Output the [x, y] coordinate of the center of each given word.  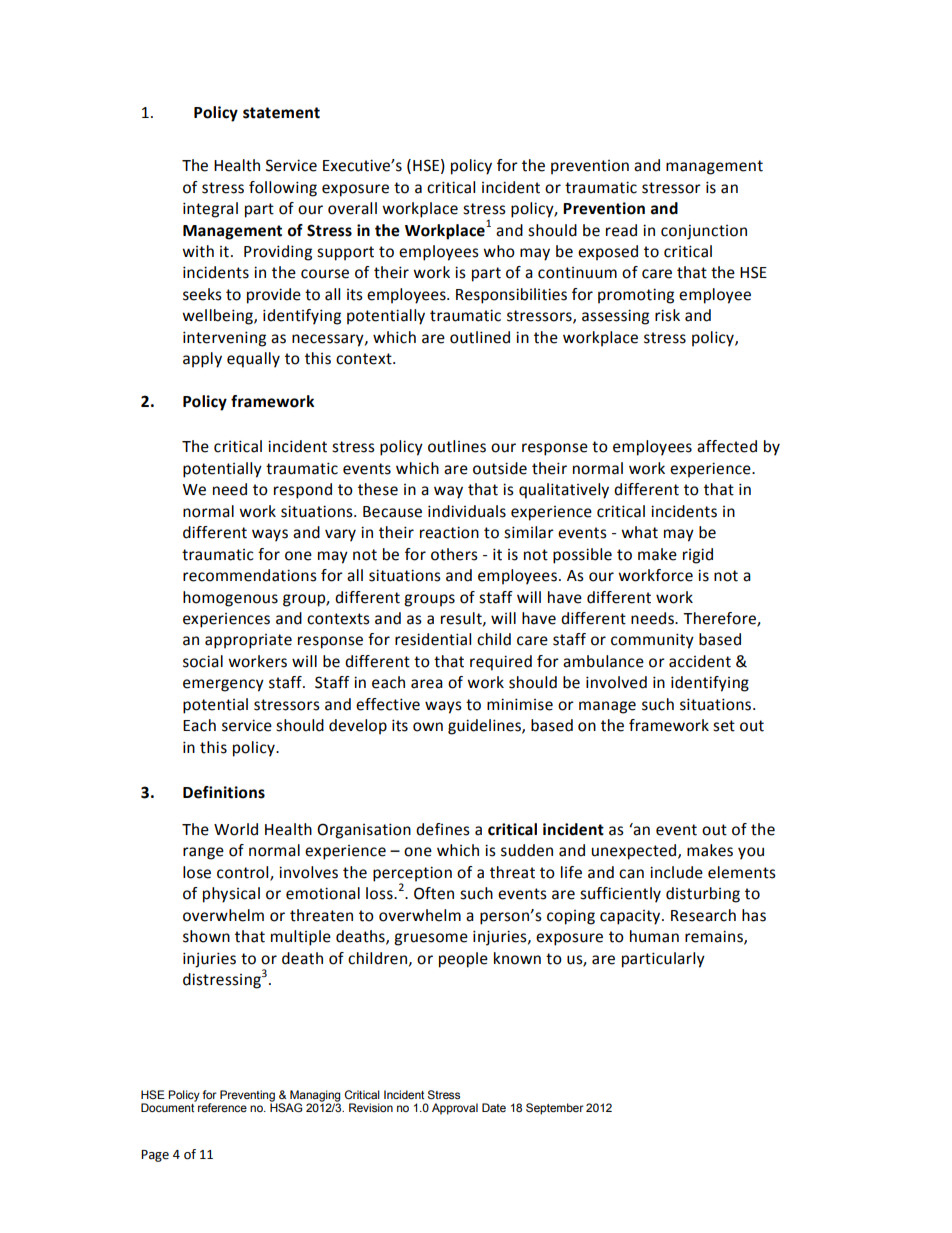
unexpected [635, 852]
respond [303, 491]
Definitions [224, 792]
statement [281, 113]
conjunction [704, 232]
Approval [455, 1109]
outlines [457, 446]
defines [443, 829]
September [555, 1109]
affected [727, 446]
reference [222, 1107]
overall [352, 208]
